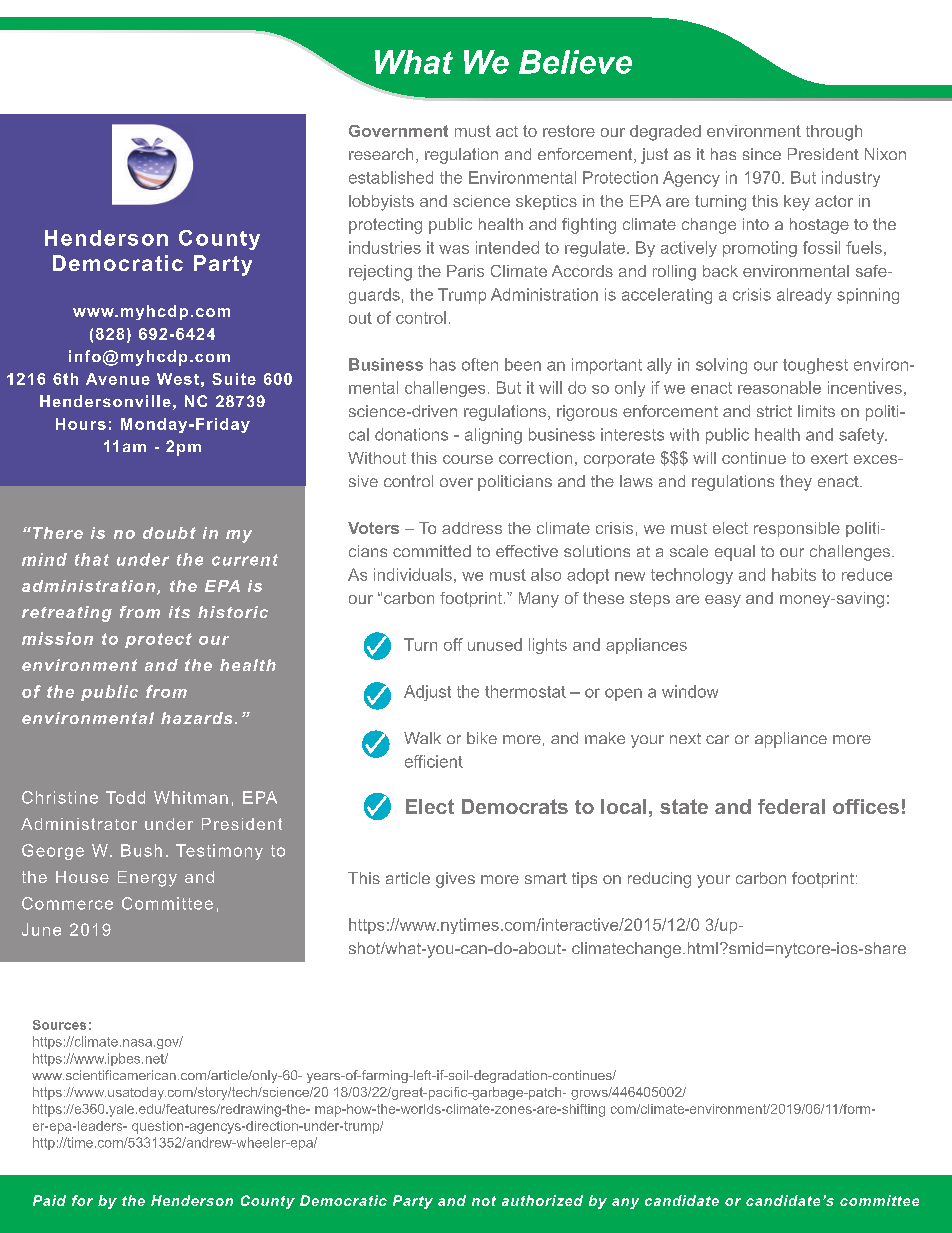 The width and height of the screenshot is (952, 1233). Describe the element at coordinates (465, 271) in the screenshot. I see `Paris` at that location.
